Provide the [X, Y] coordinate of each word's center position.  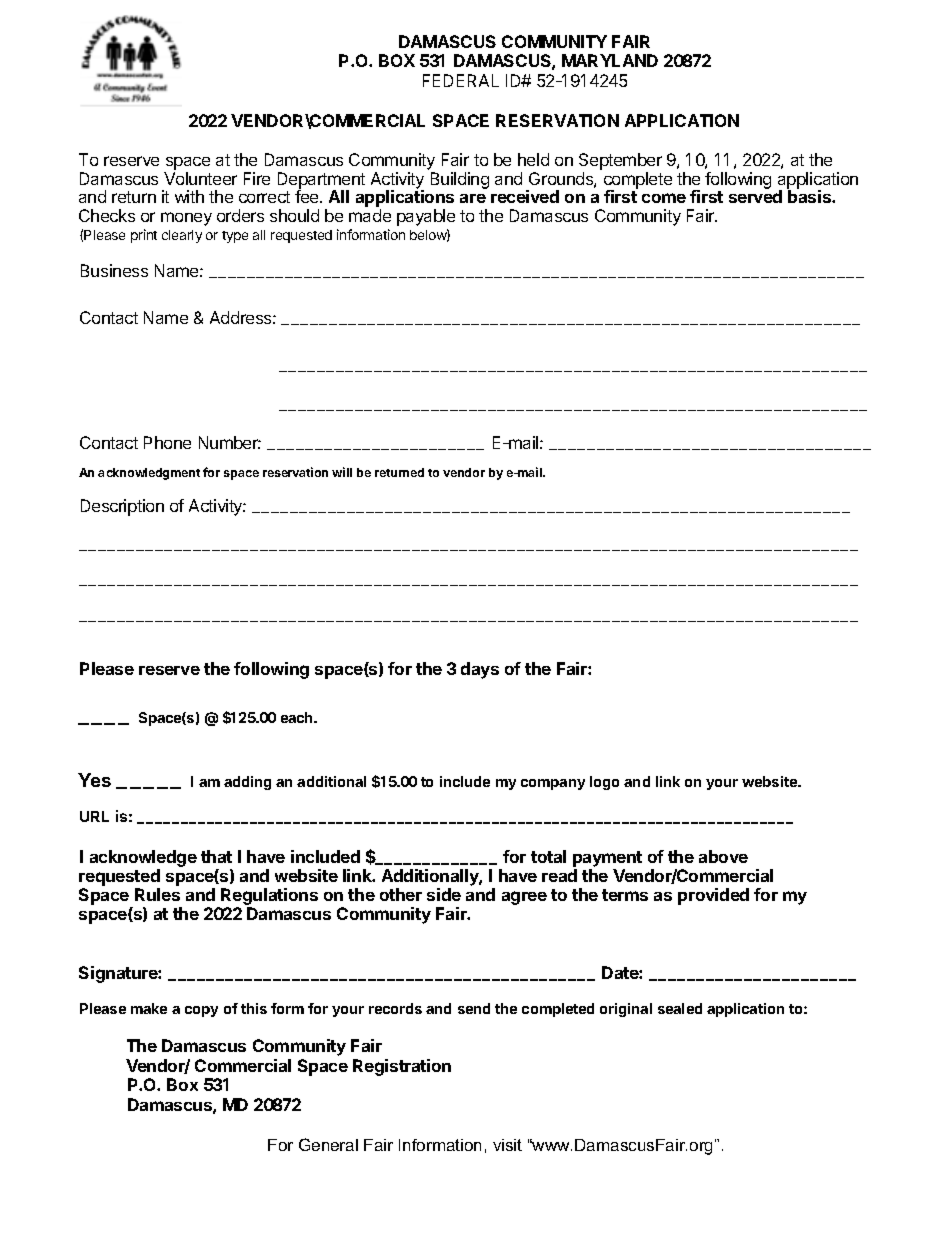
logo [604, 783]
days [480, 670]
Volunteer [200, 178]
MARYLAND [610, 60]
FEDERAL [461, 80]
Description [122, 507]
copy [201, 1011]
